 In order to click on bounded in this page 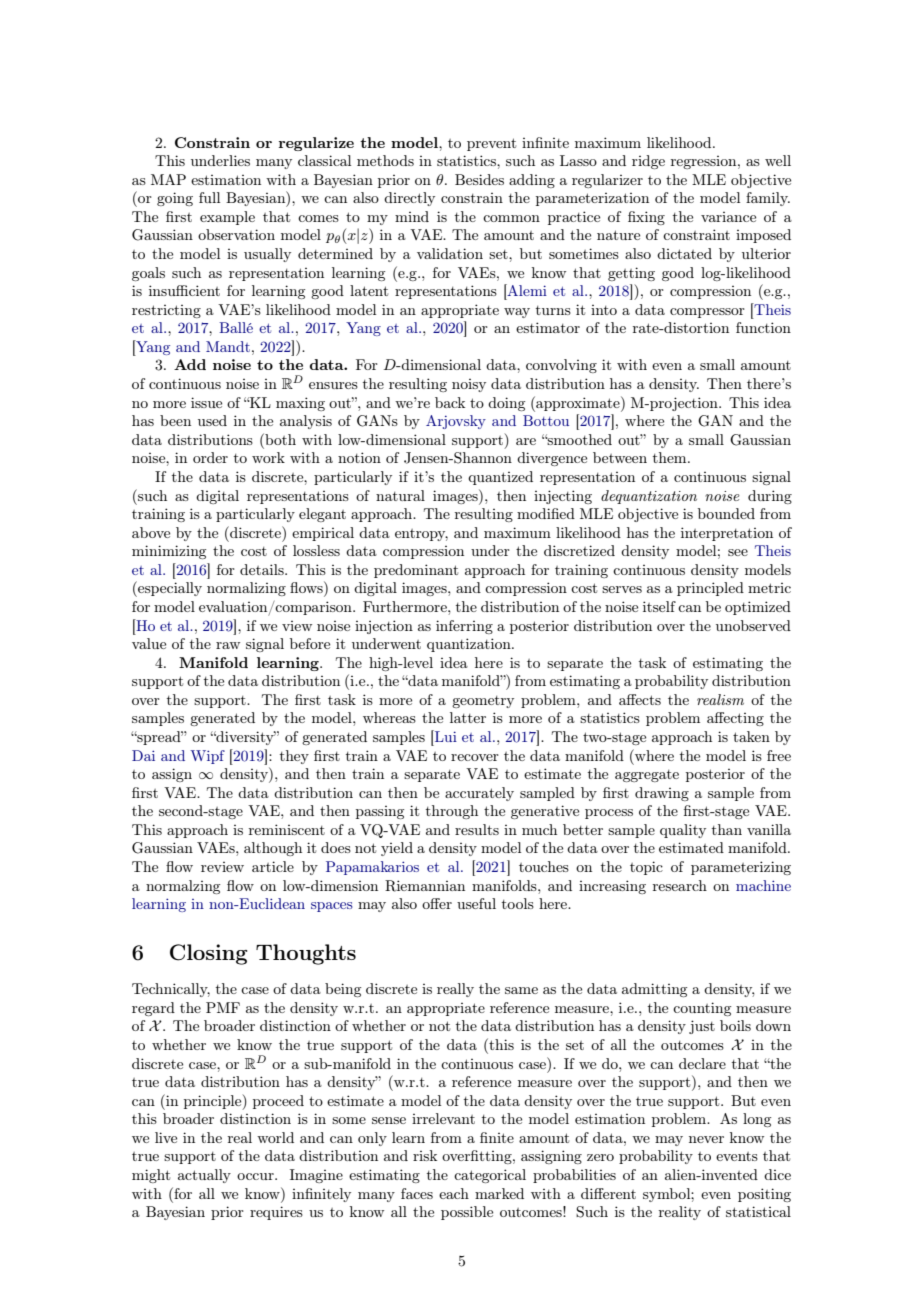, I will do `click(726, 513)`.
